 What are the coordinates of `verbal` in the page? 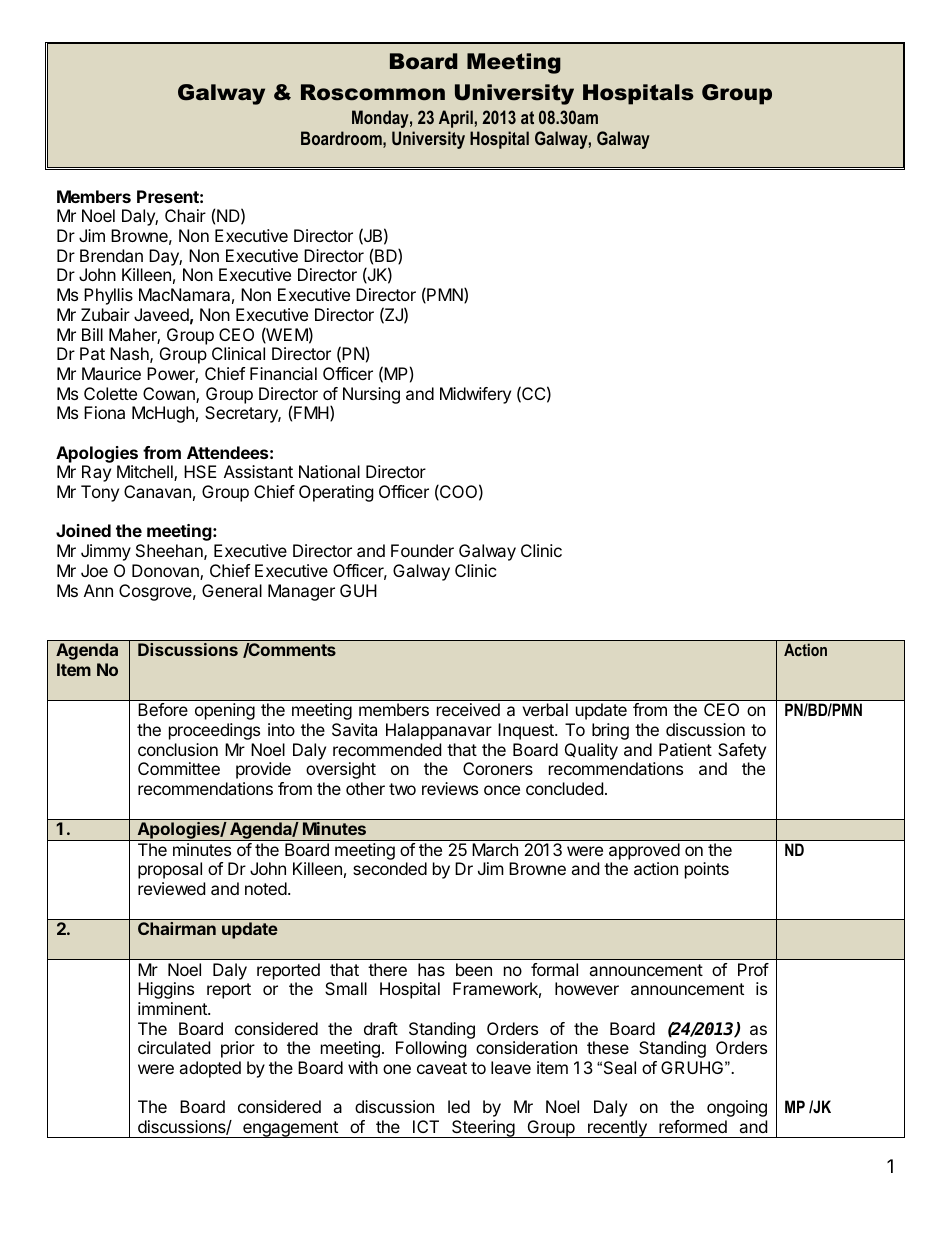 It's located at (545, 709).
